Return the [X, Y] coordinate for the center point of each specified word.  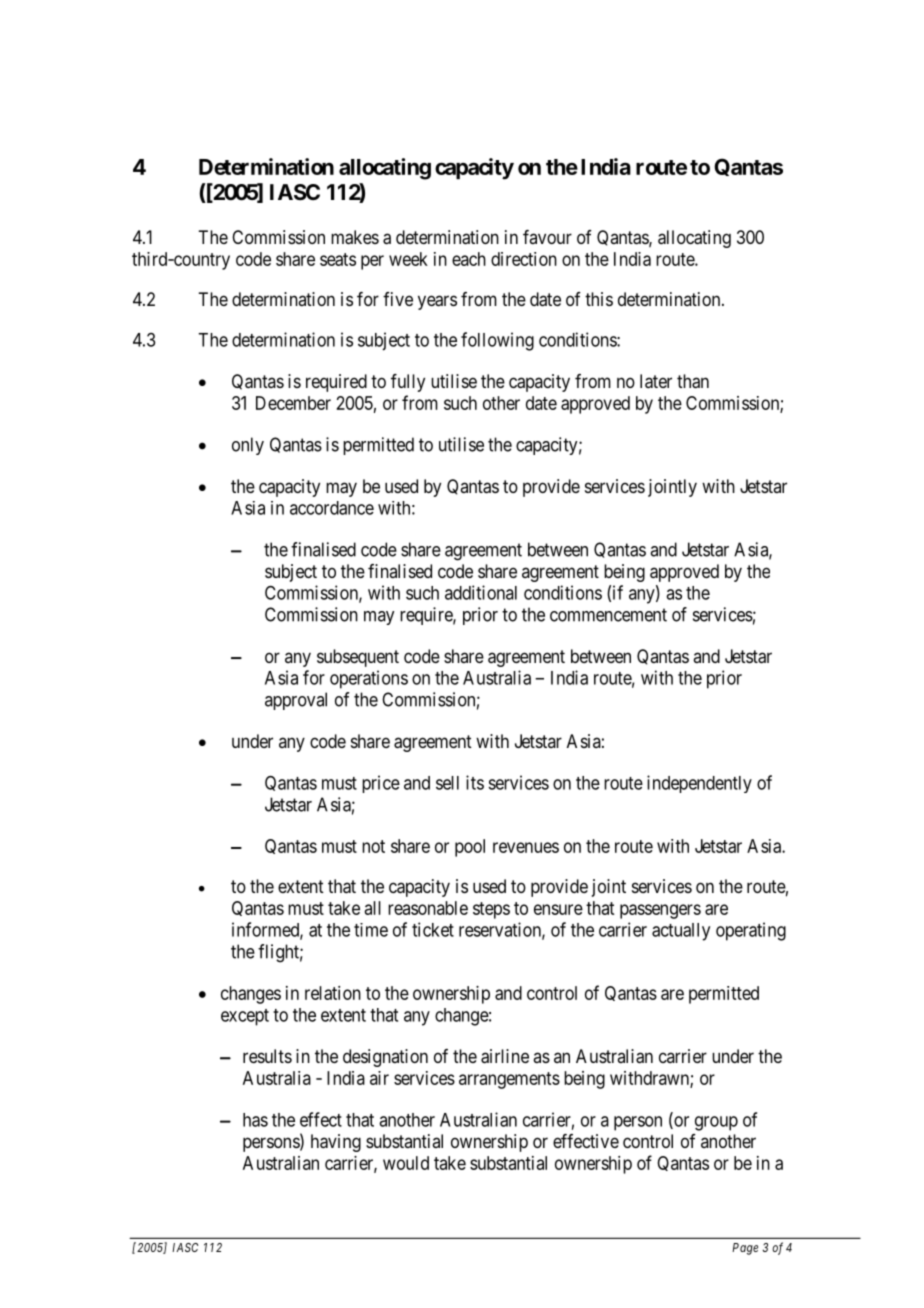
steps [491, 910]
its [475, 782]
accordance [332, 508]
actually [681, 932]
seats [338, 259]
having [336, 1143]
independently [699, 784]
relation [333, 993]
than [693, 381]
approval [296, 701]
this [599, 299]
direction [524, 259]
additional [481, 592]
